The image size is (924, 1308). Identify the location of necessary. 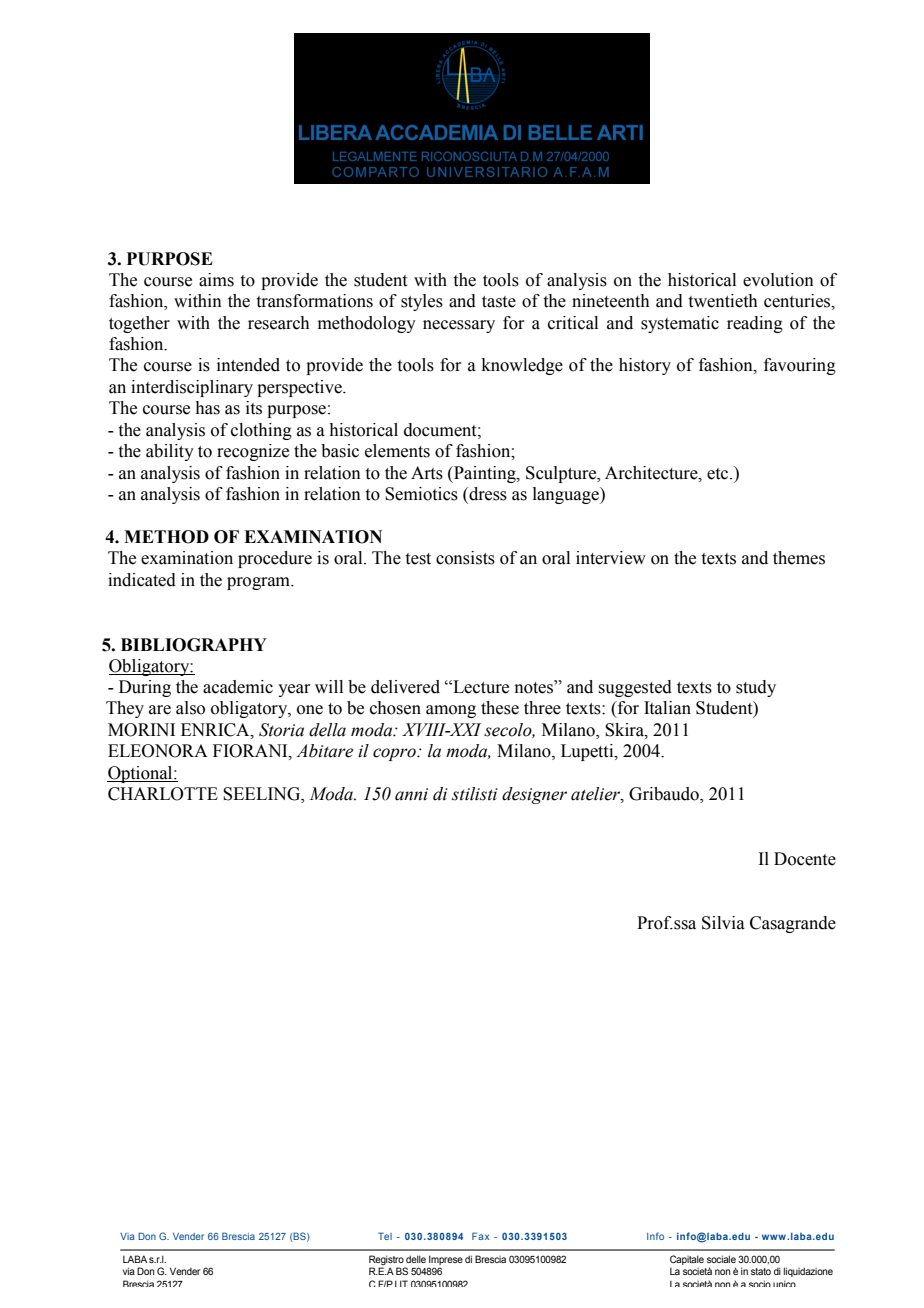
(459, 326).
